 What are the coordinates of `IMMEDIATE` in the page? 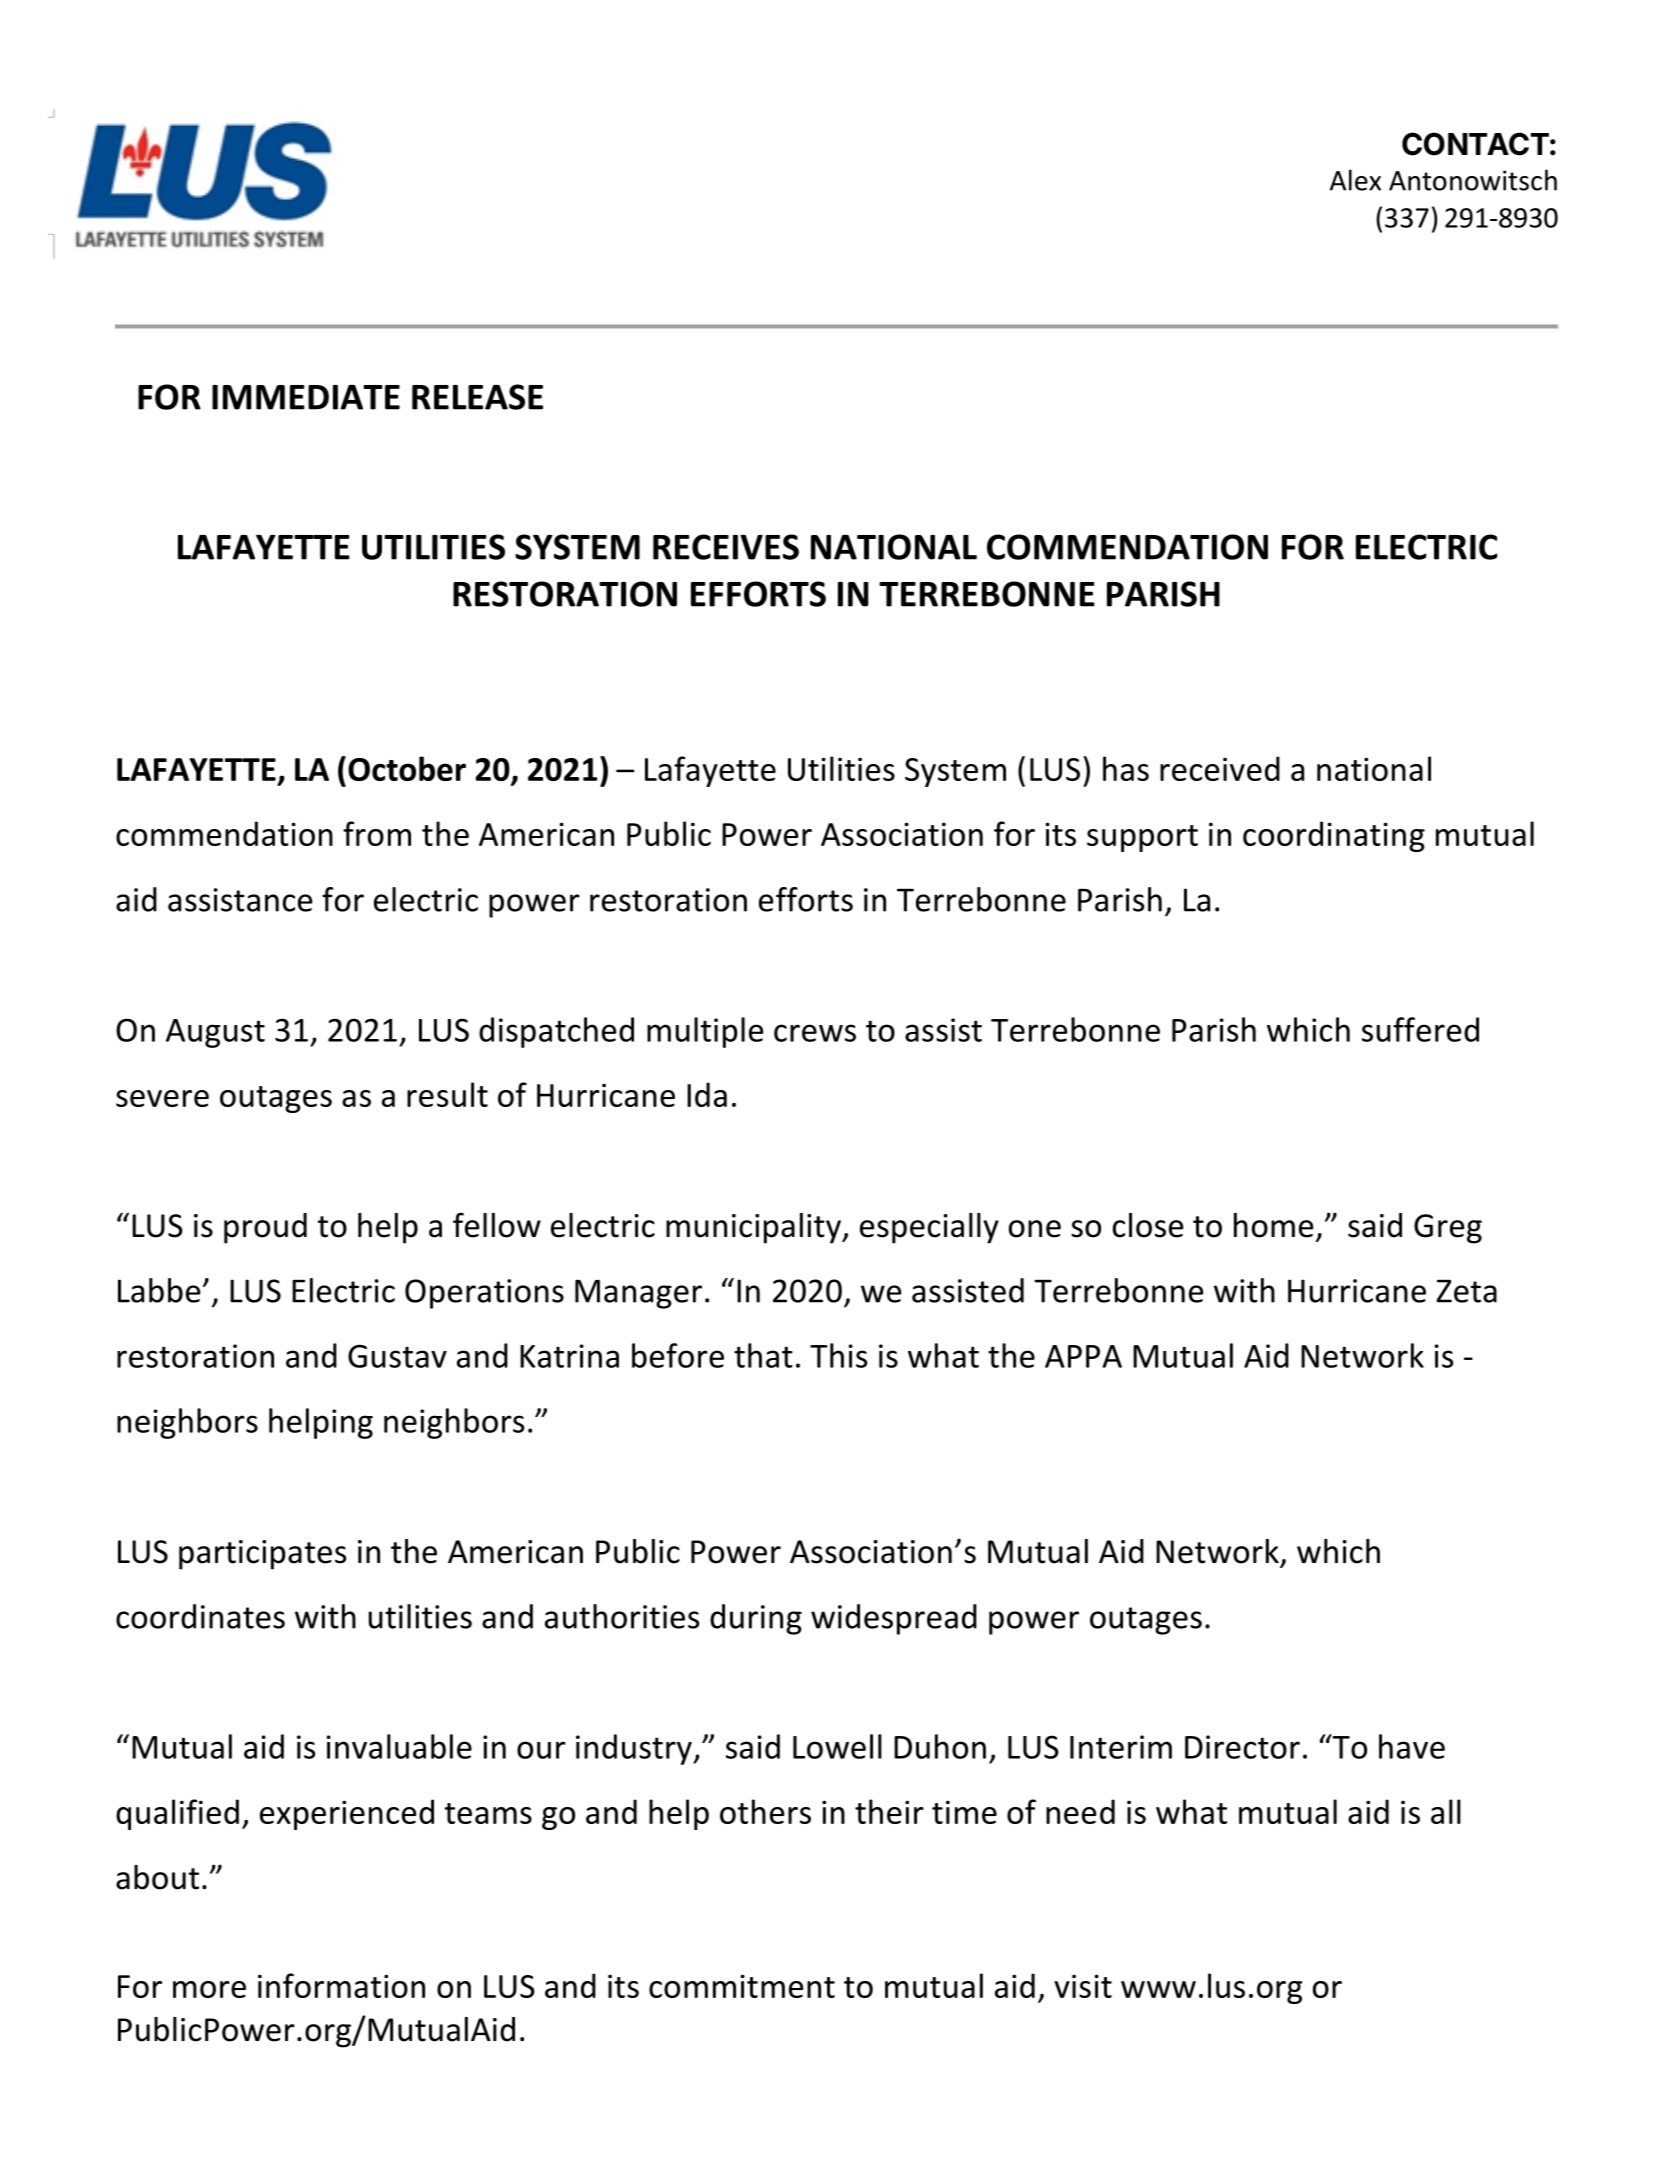 It's located at (306, 397).
